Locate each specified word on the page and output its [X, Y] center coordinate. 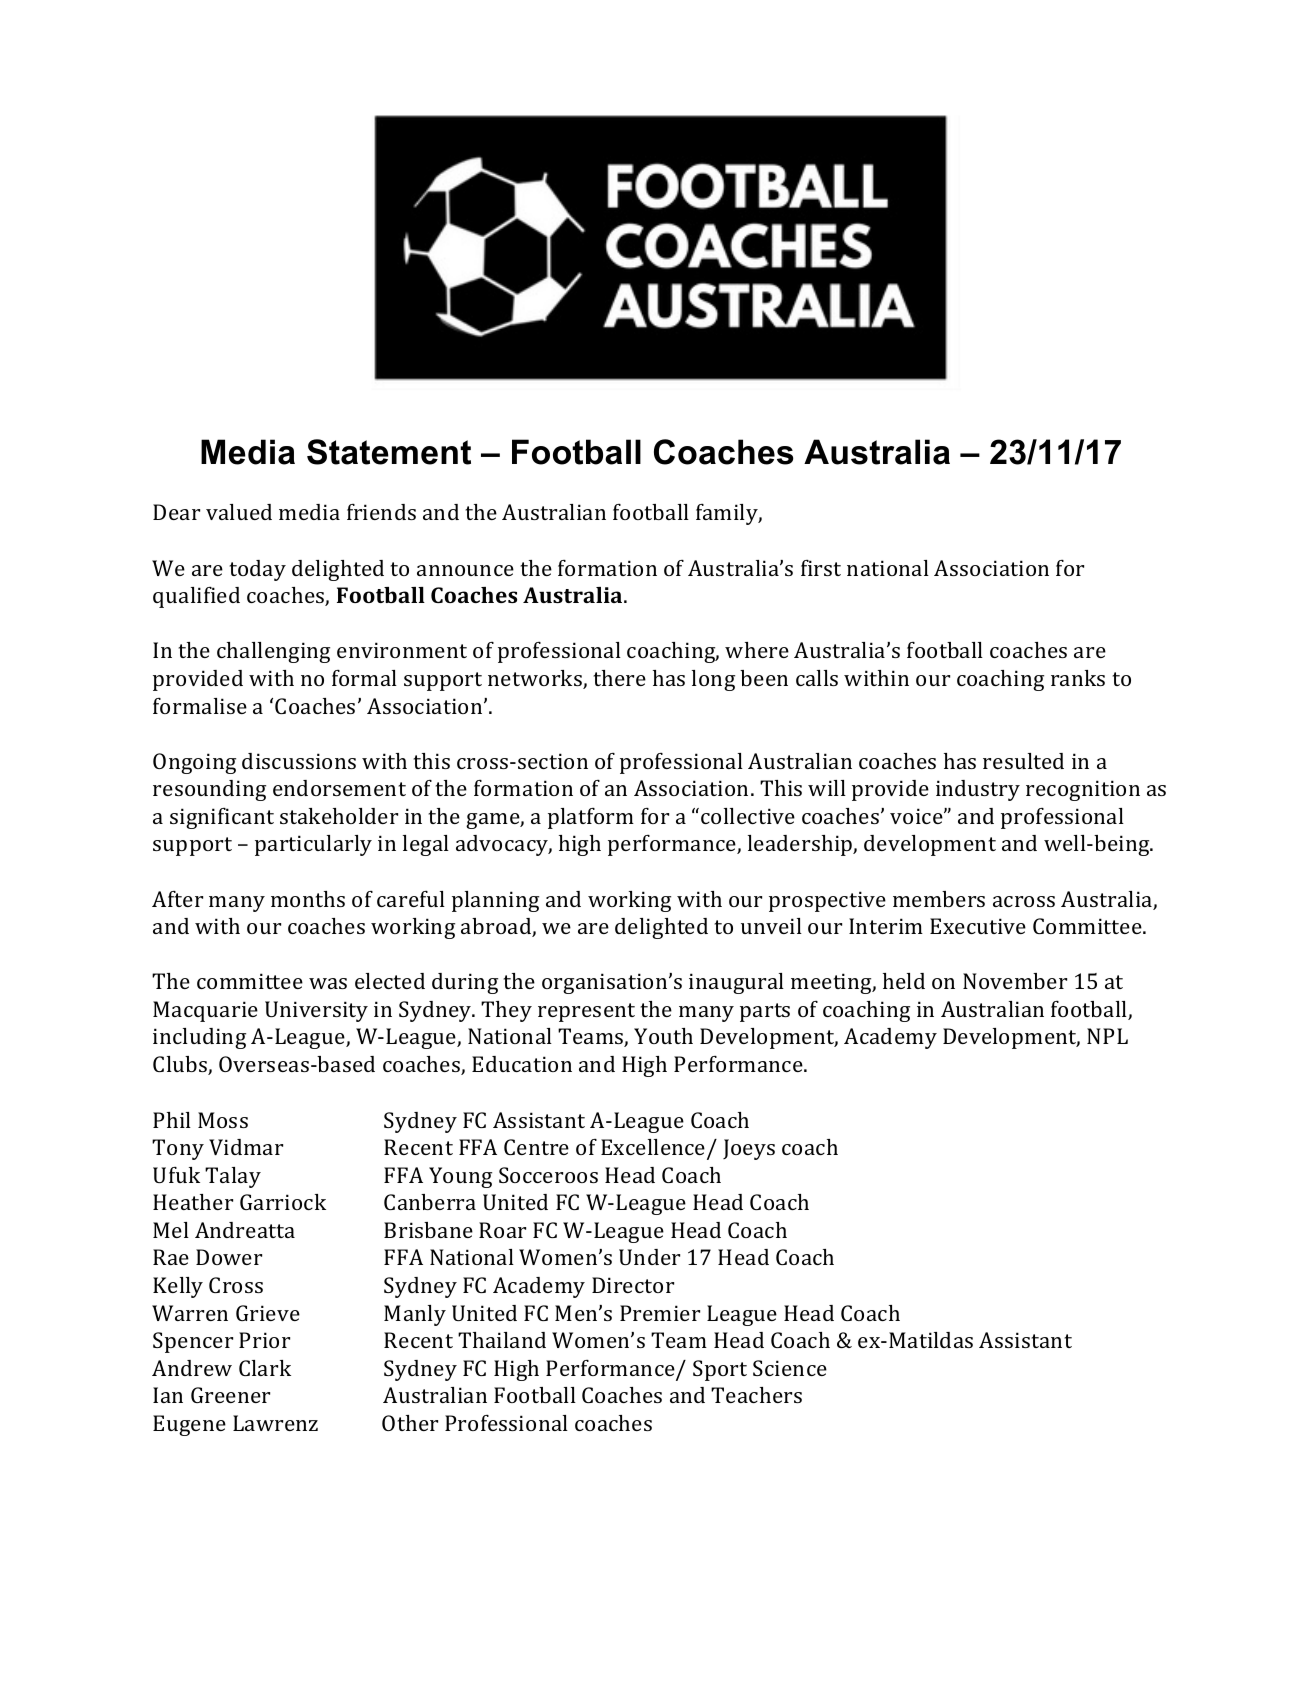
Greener [230, 1395]
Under [649, 1257]
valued [239, 512]
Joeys [749, 1149]
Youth [663, 1036]
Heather [193, 1202]
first [821, 568]
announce [465, 570]
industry [978, 790]
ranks [1078, 678]
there [619, 678]
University [316, 1011]
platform [591, 818]
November [1015, 981]
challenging [273, 652]
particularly [313, 845]
